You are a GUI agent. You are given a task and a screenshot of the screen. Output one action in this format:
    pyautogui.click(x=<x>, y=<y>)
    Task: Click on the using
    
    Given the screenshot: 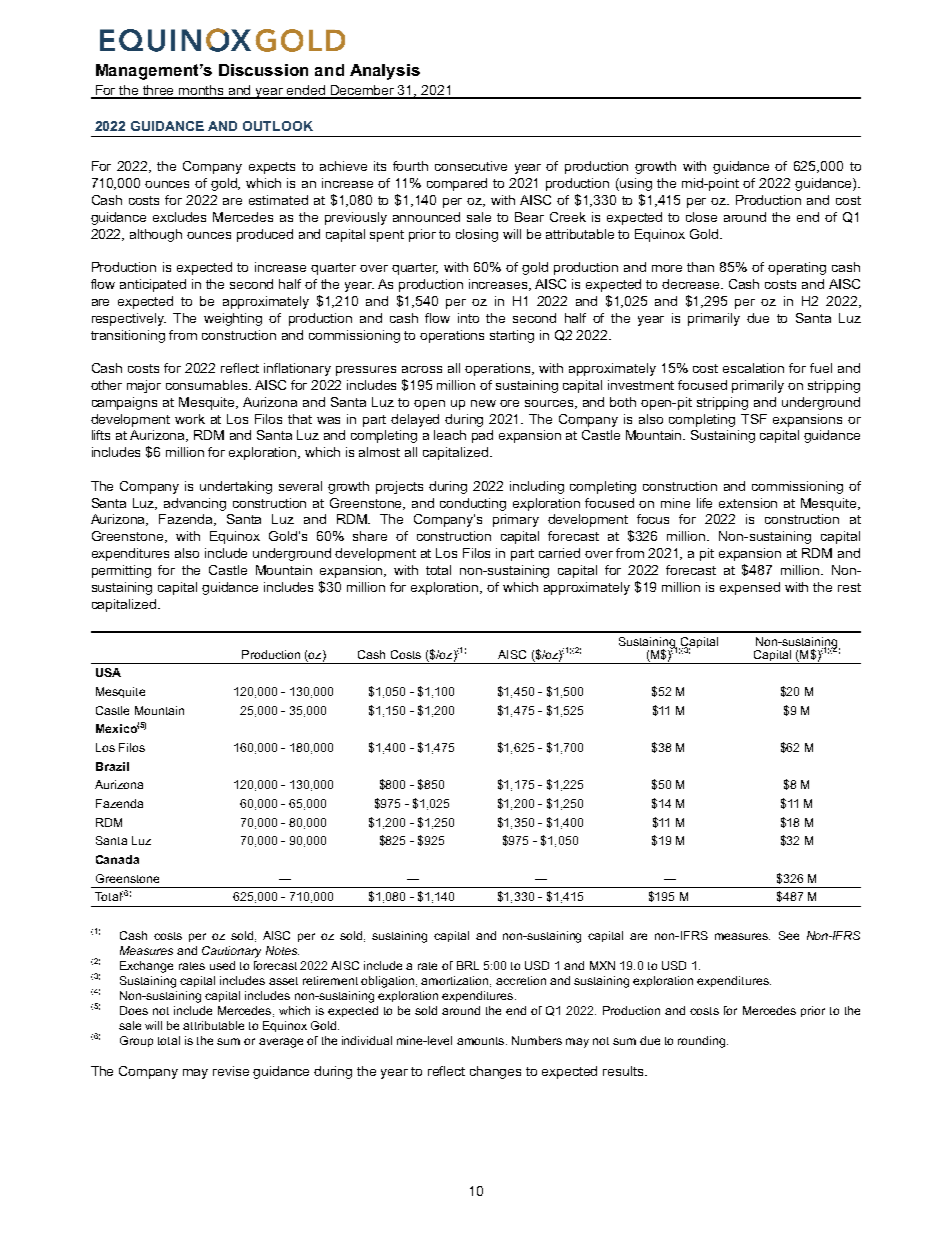 What is the action you would take?
    pyautogui.click(x=636, y=184)
